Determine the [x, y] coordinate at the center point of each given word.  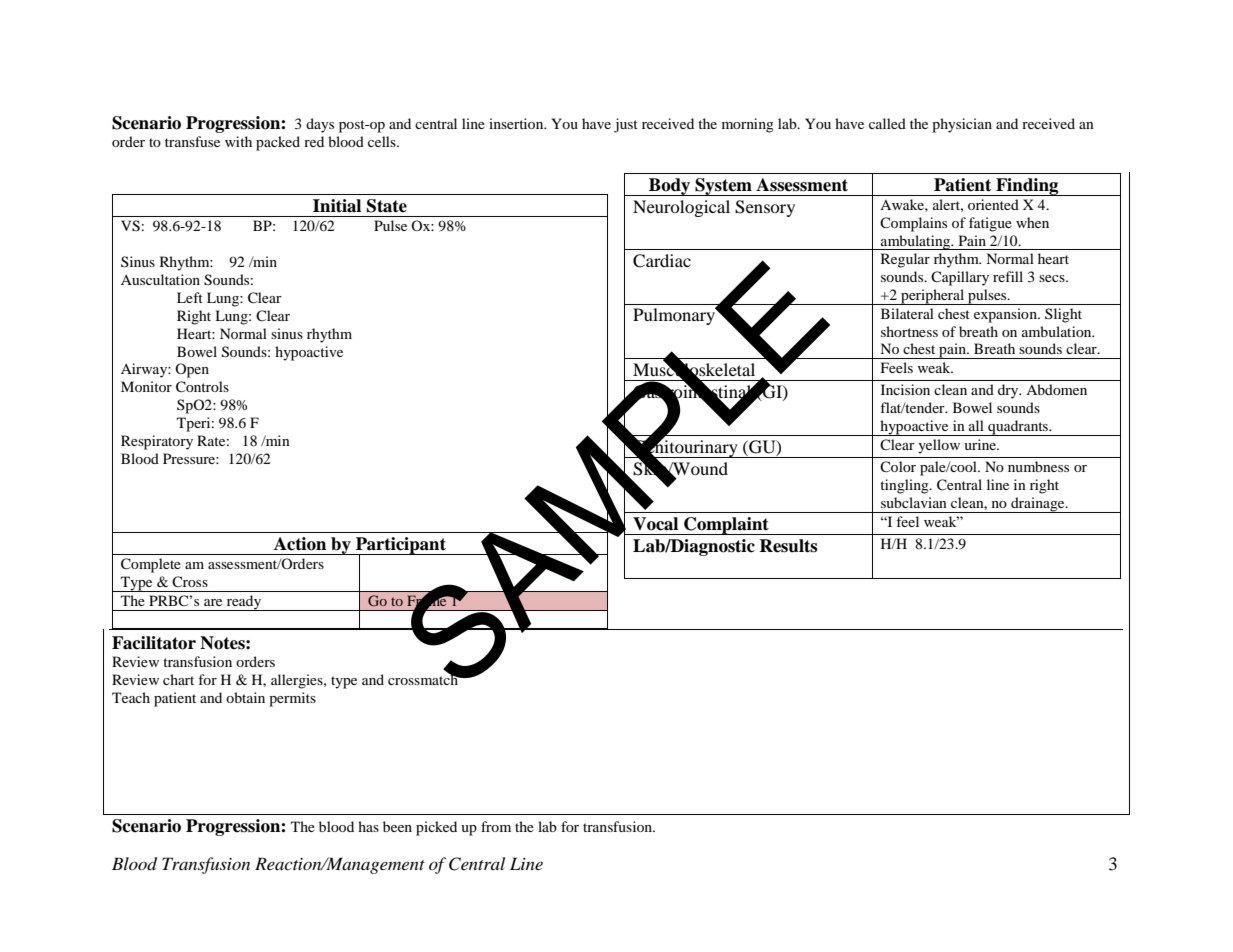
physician [962, 125]
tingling [905, 486]
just [626, 125]
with [238, 141]
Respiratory [157, 442]
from [496, 826]
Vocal [655, 524]
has [368, 826]
